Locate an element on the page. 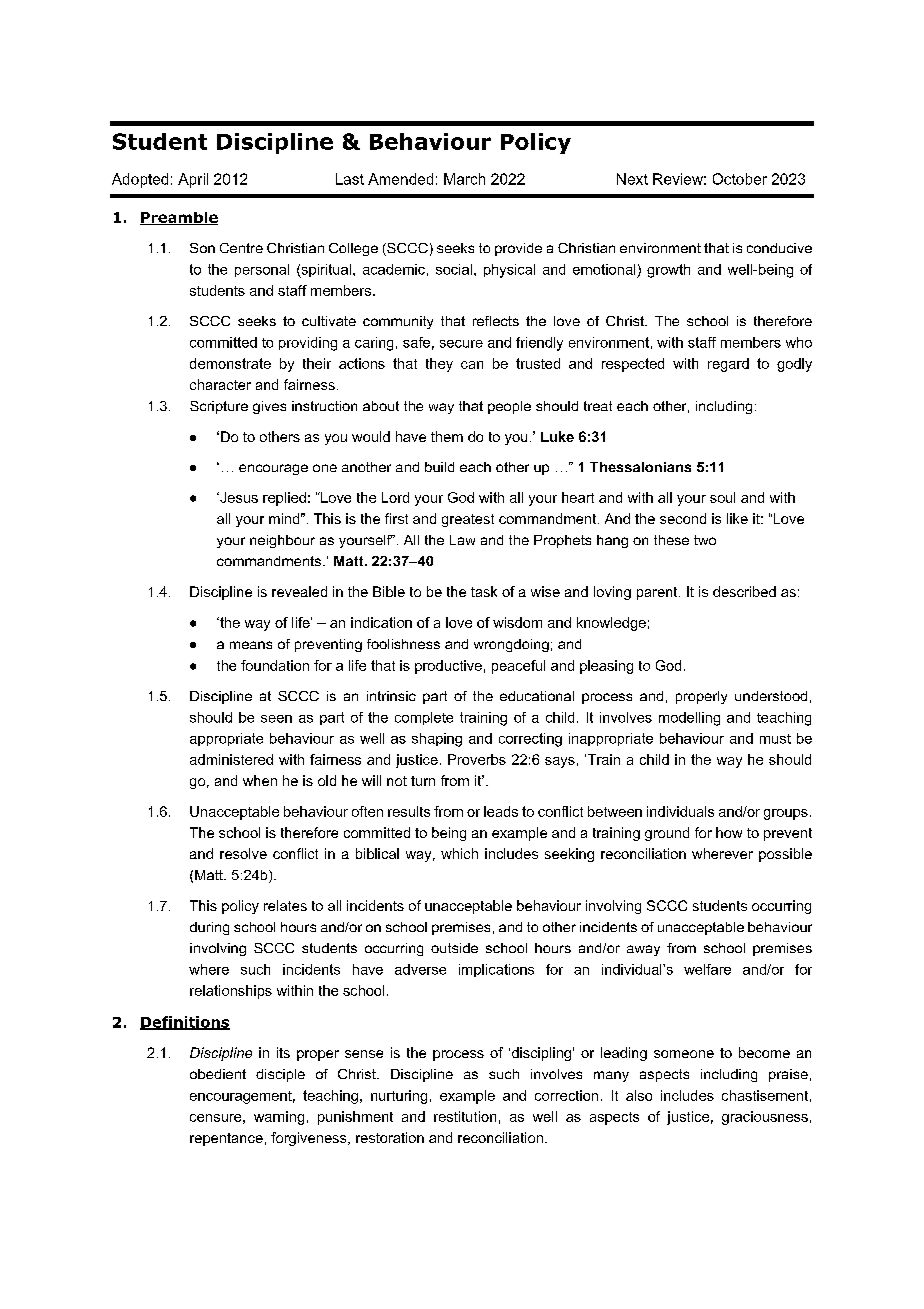 The height and width of the document is (1309, 924). repentance is located at coordinates (226, 1139).
